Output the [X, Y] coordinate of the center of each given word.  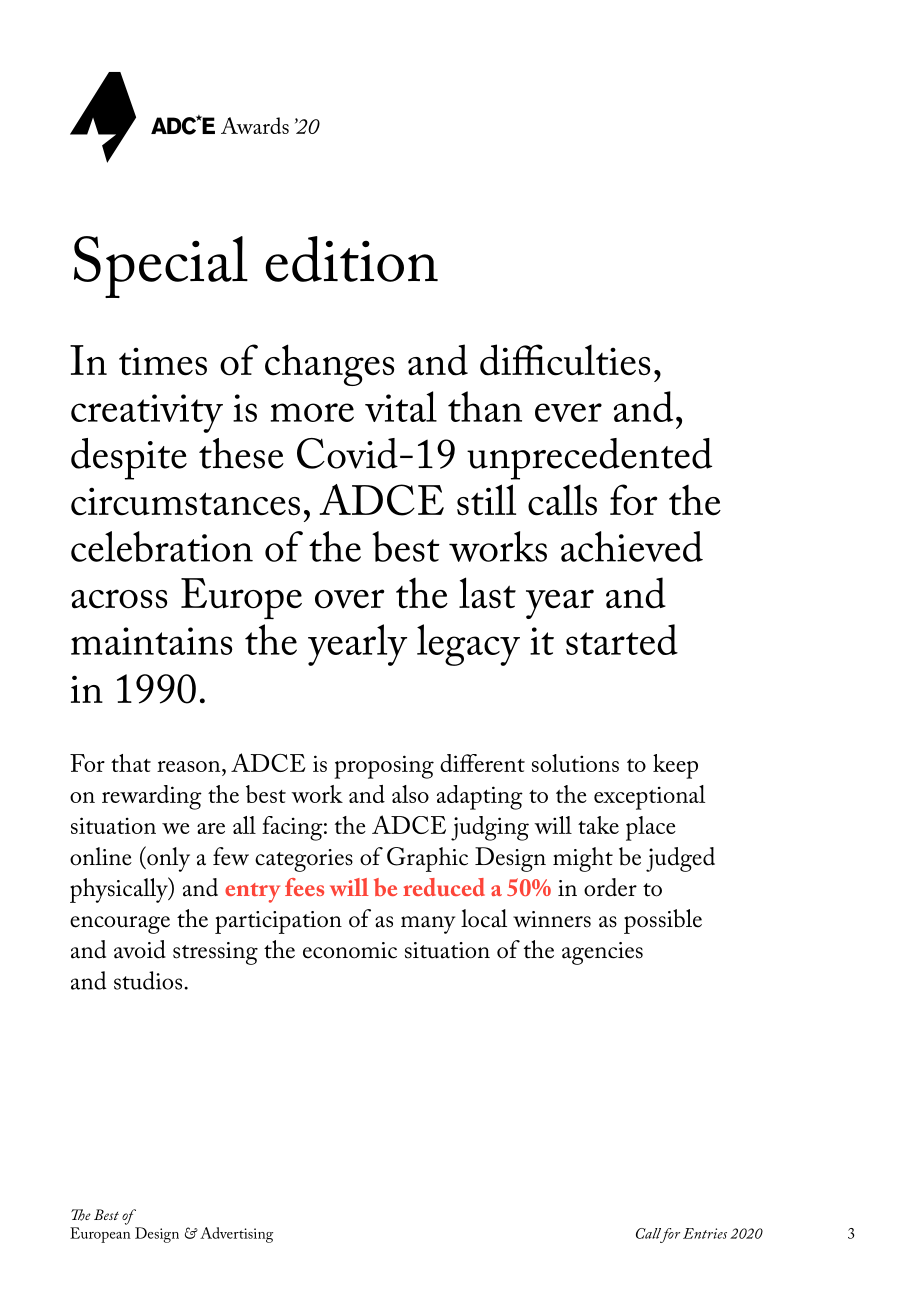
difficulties [565, 360]
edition [352, 259]
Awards [255, 125]
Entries [705, 1233]
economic [350, 950]
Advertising [236, 1235]
